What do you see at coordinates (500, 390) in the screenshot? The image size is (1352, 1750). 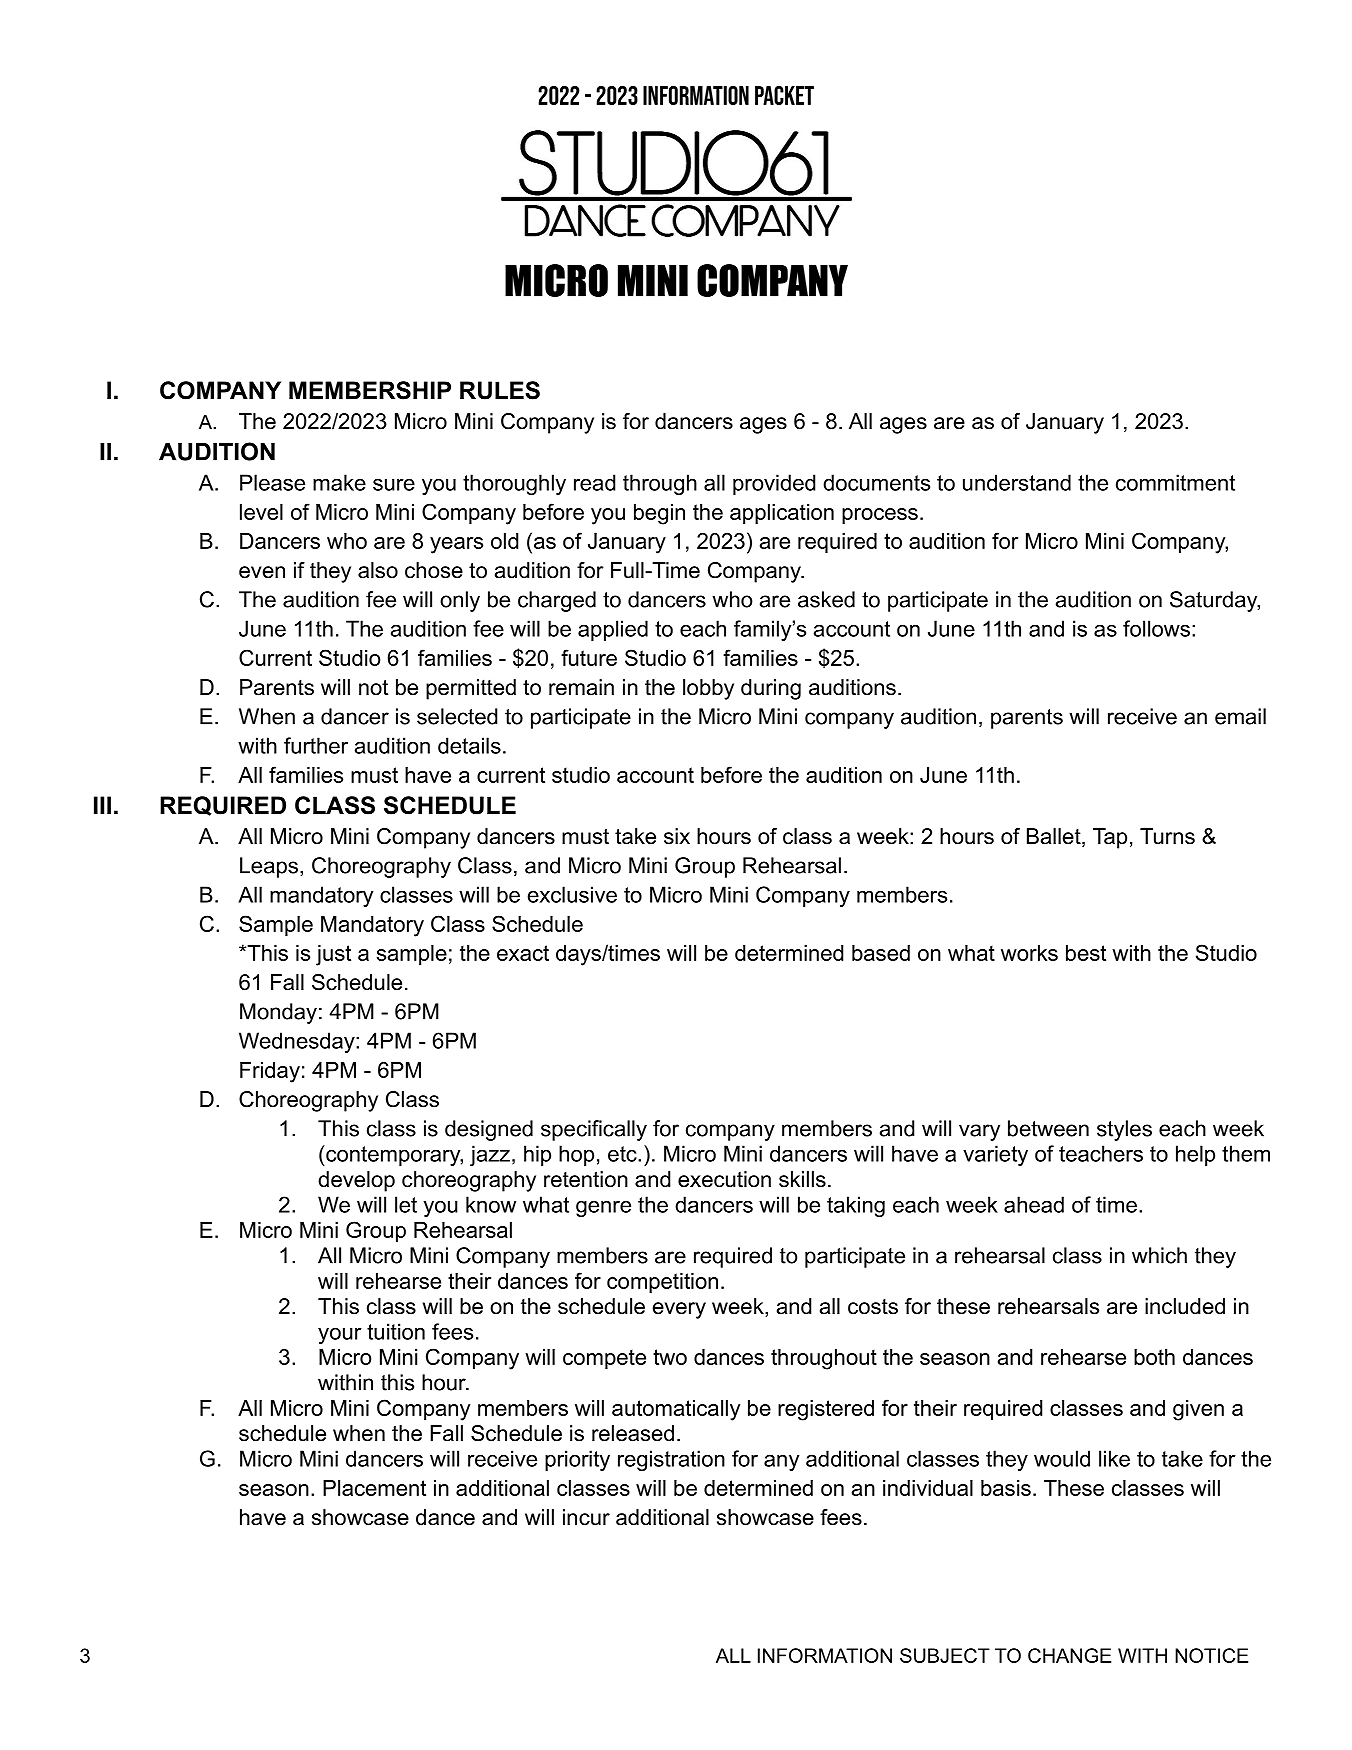 I see `RULES` at bounding box center [500, 390].
